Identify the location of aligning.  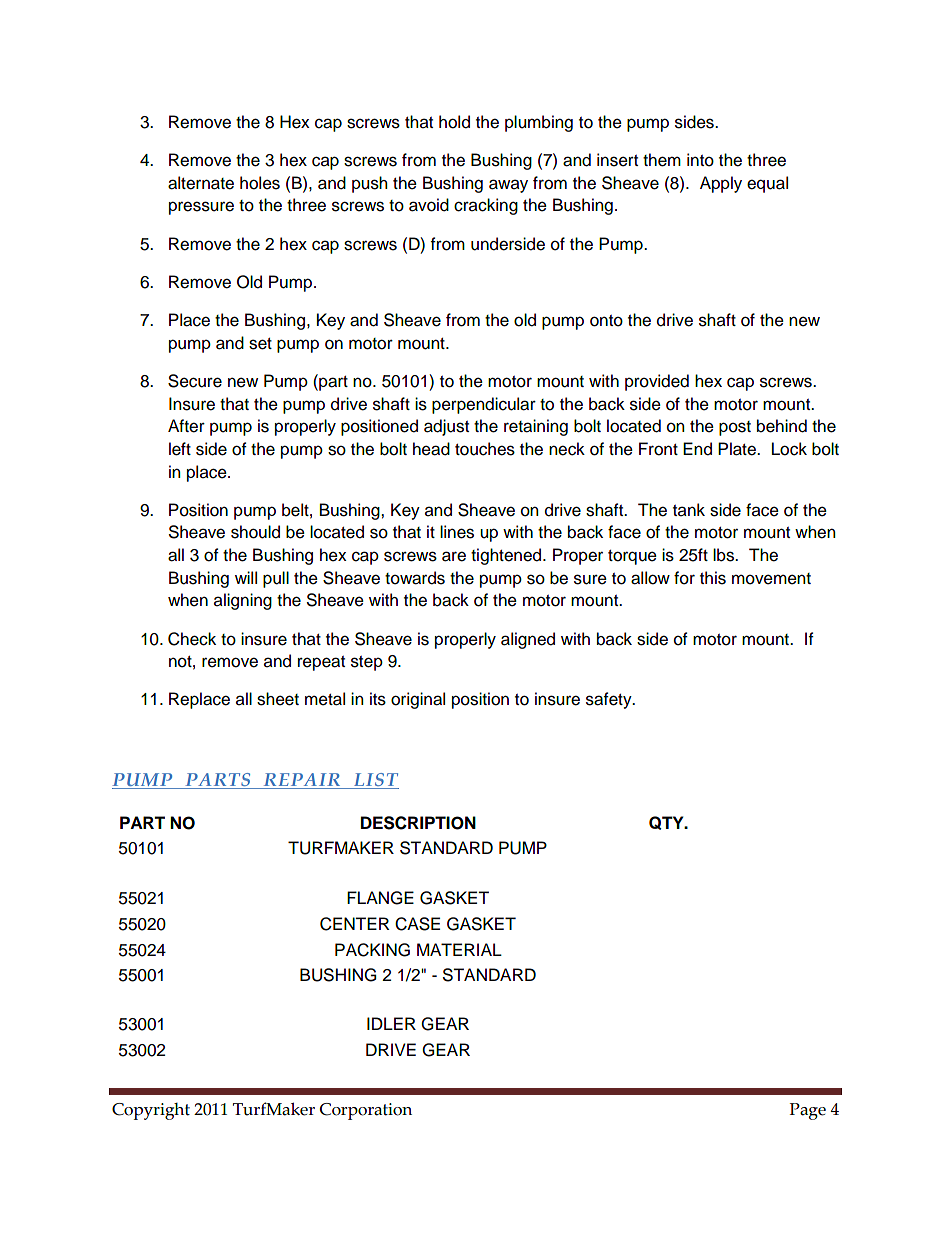
(243, 601).
